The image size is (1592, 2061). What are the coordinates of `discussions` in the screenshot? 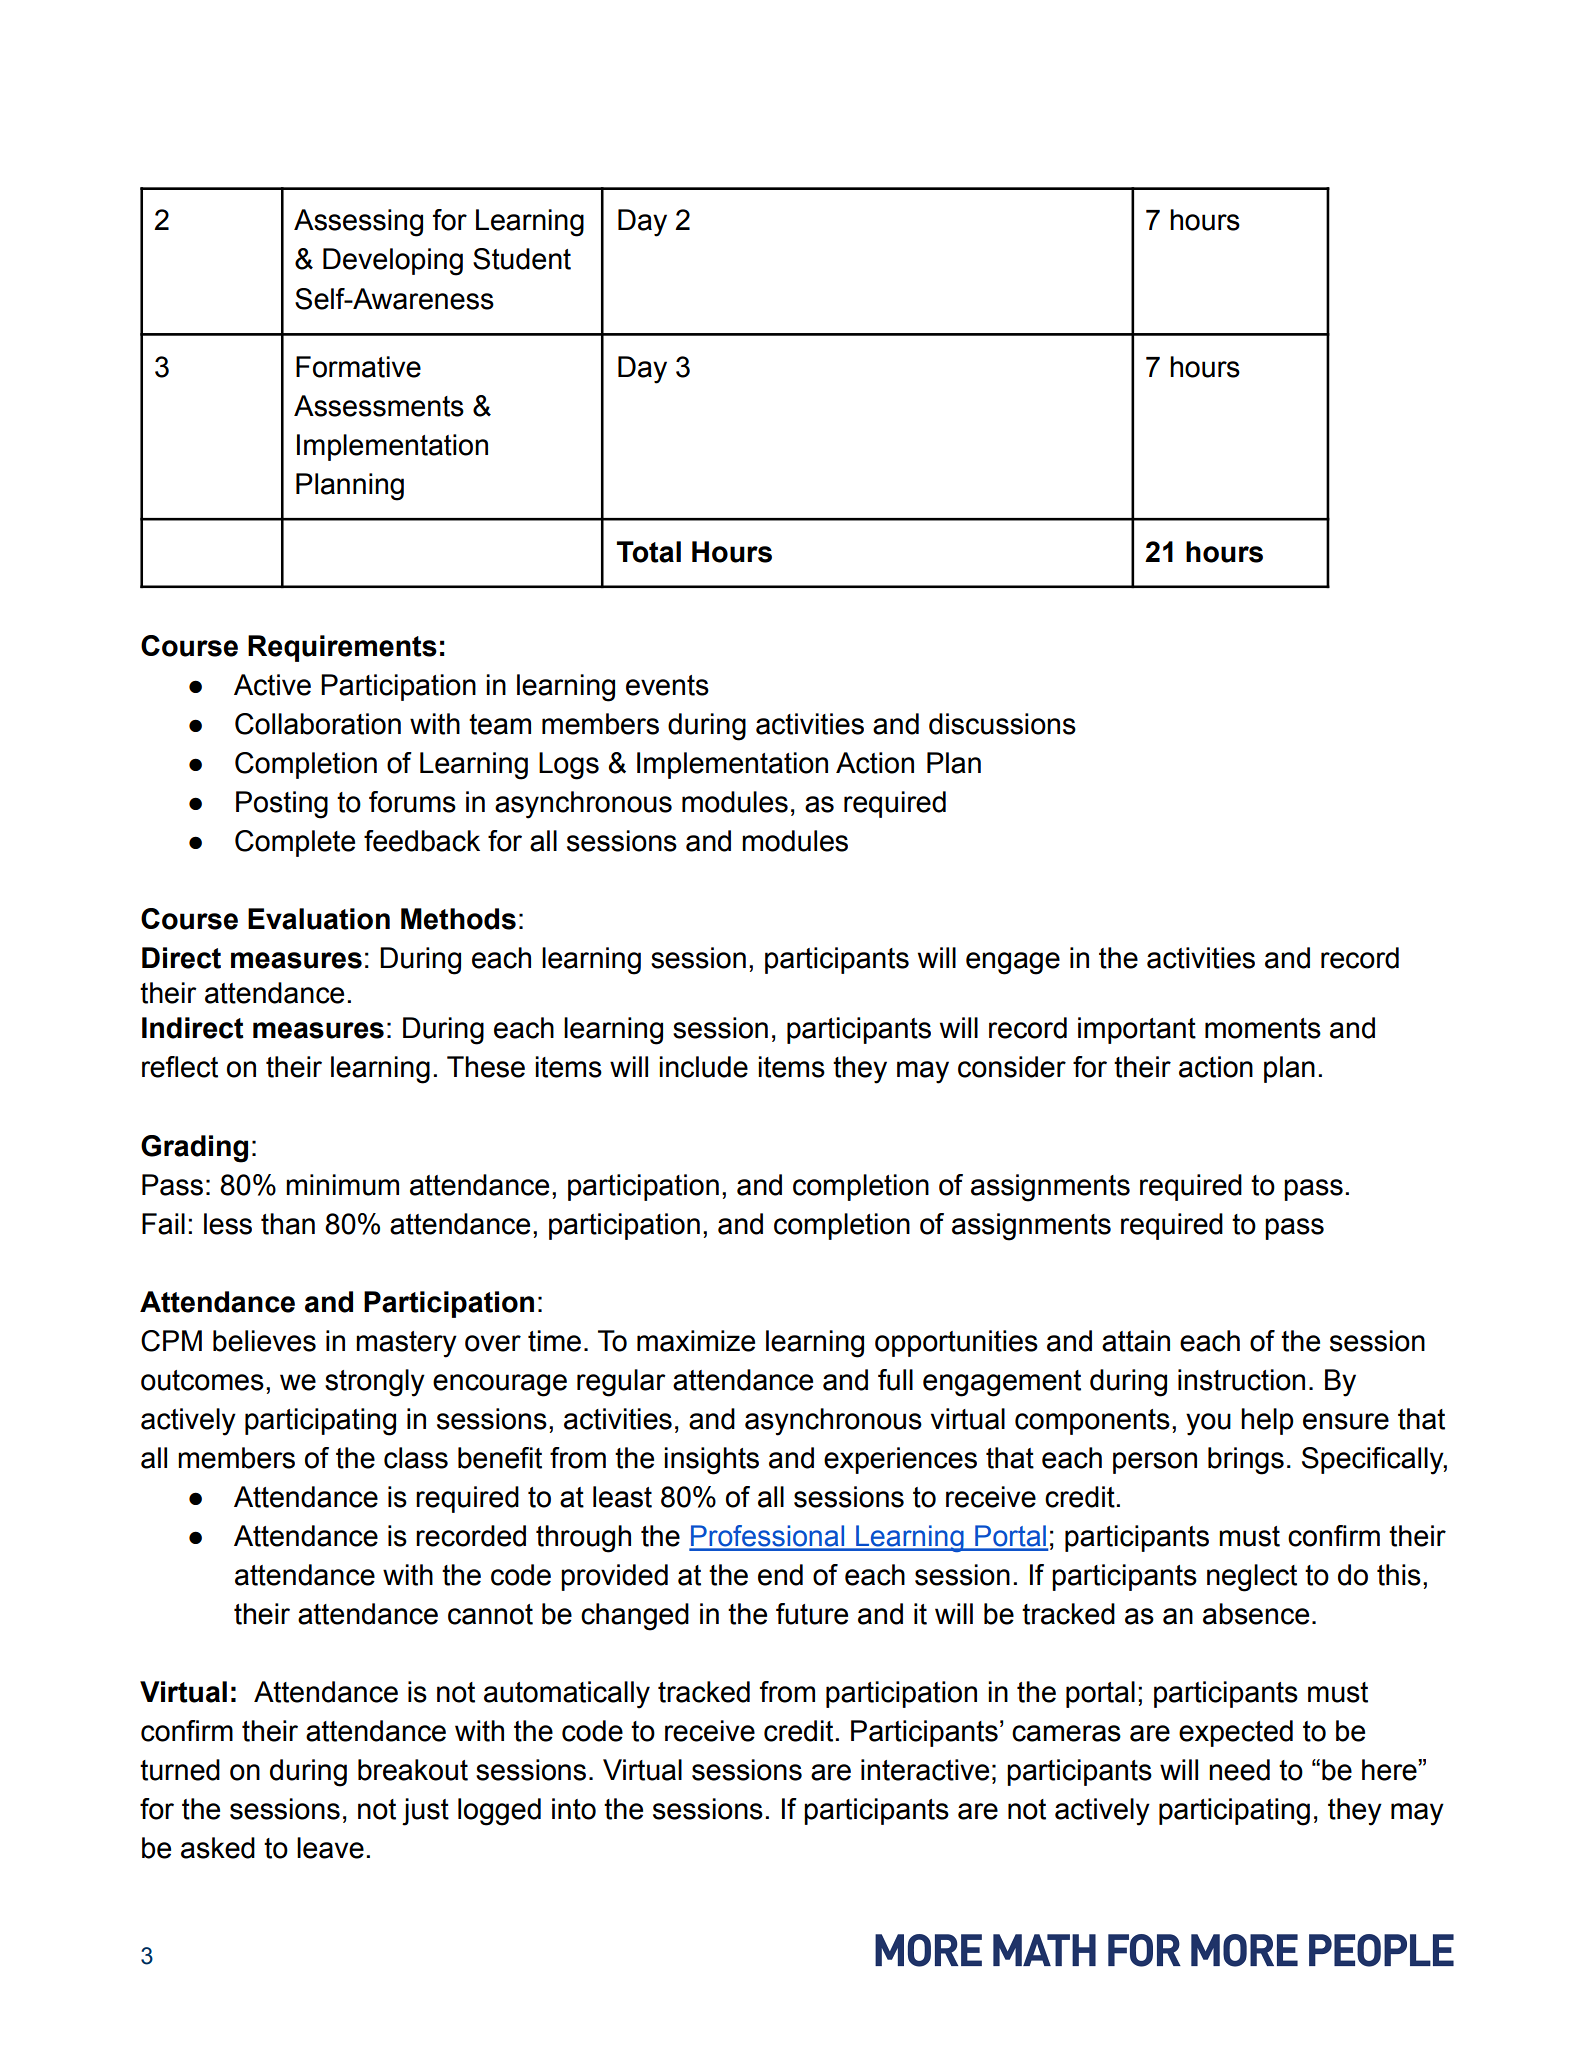 It's located at (1002, 724).
